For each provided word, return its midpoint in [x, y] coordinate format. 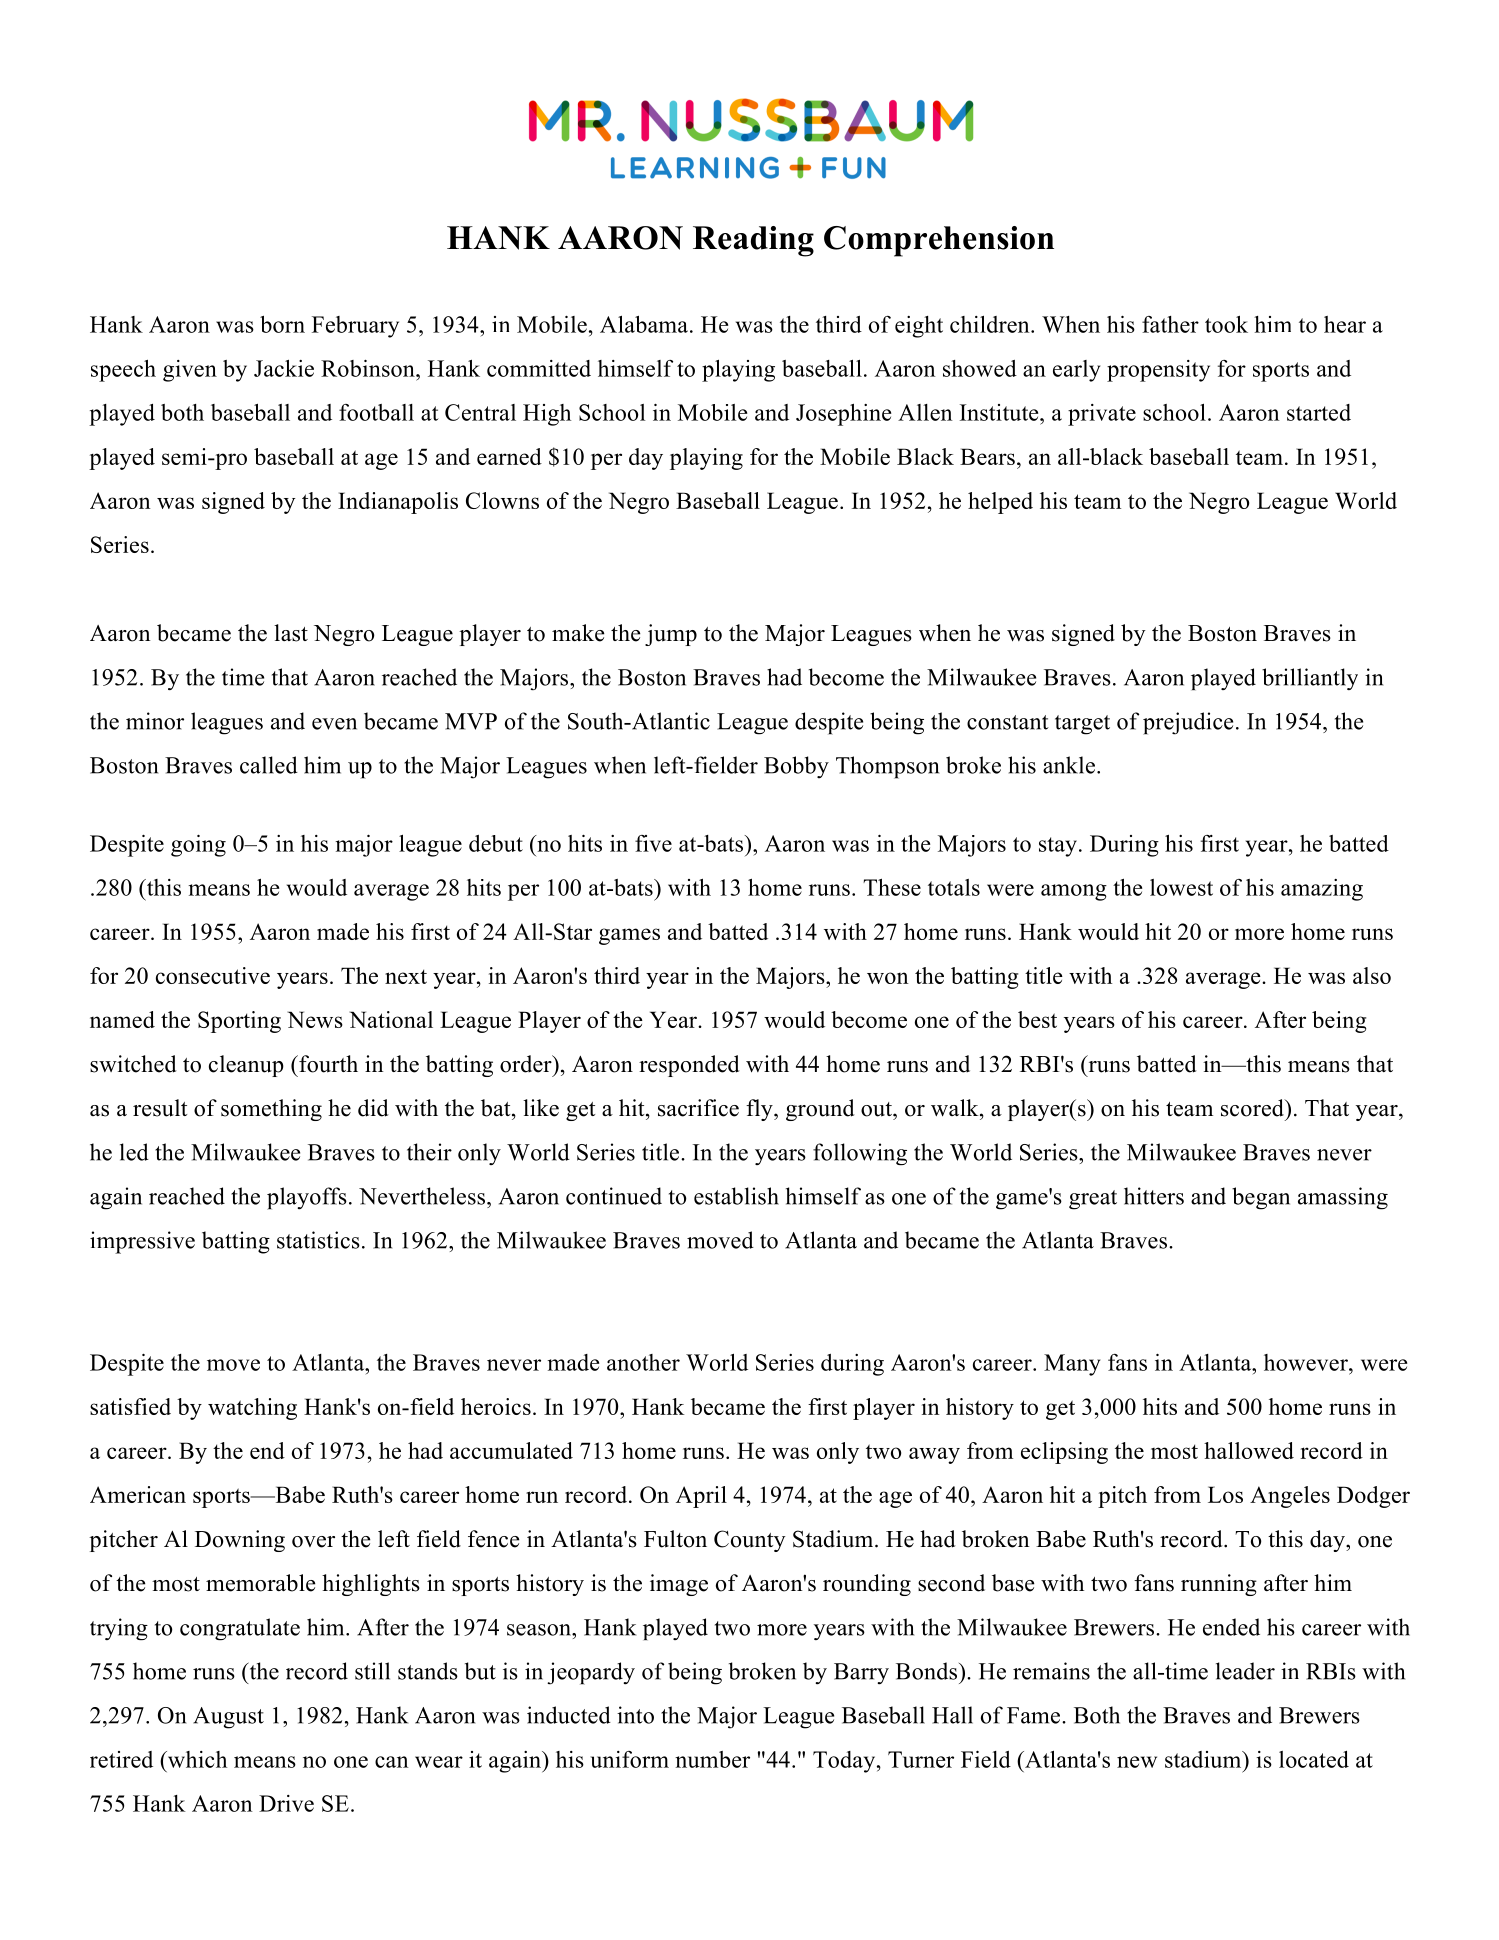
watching [252, 1409]
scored [1253, 1108]
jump [671, 635]
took [1226, 324]
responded [689, 1066]
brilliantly [1310, 679]
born [282, 324]
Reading [753, 241]
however [1307, 1362]
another [643, 1362]
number [712, 1759]
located [1314, 1759]
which [196, 1759]
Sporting [239, 1022]
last [291, 633]
